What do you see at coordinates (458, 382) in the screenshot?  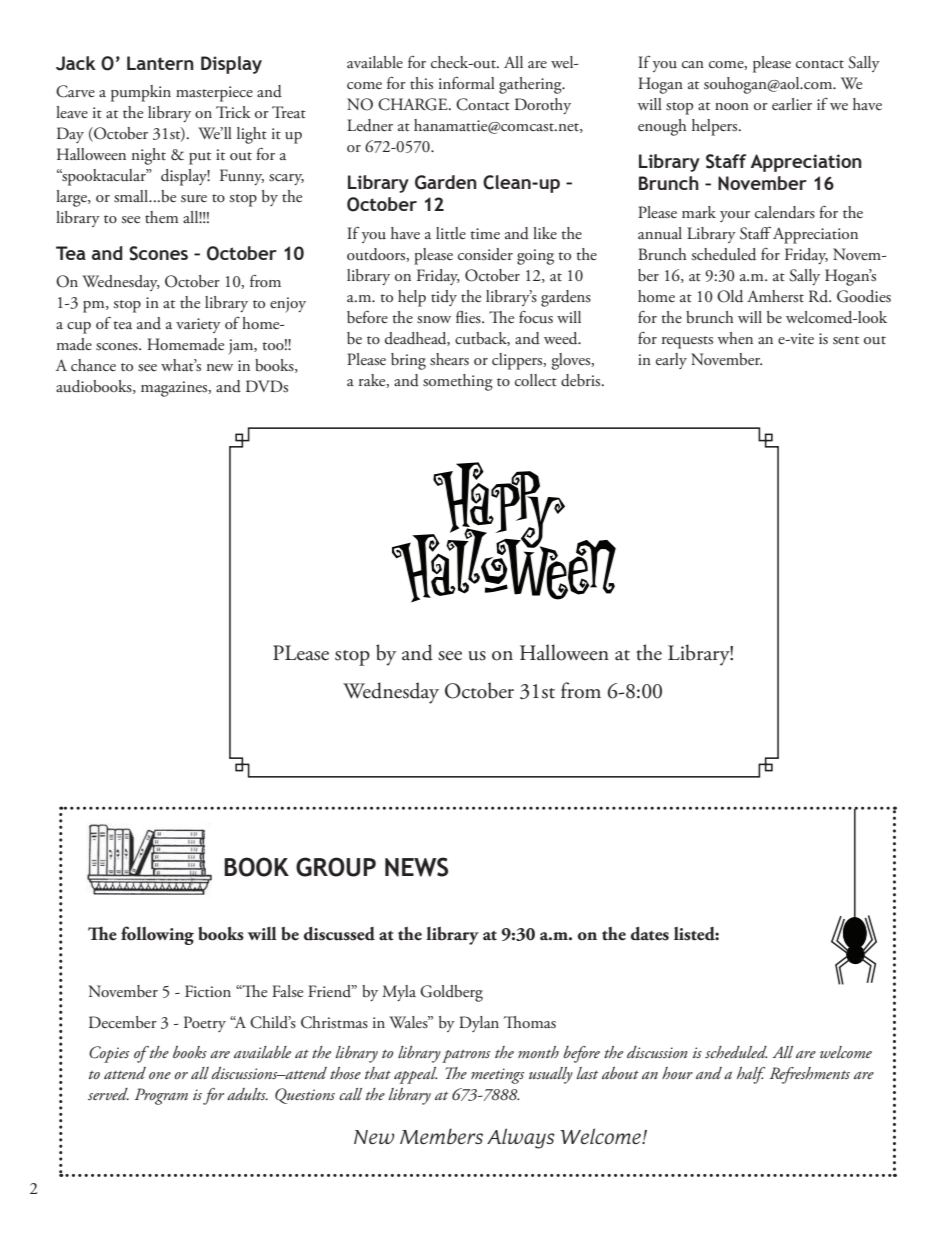 I see `something` at bounding box center [458, 382].
